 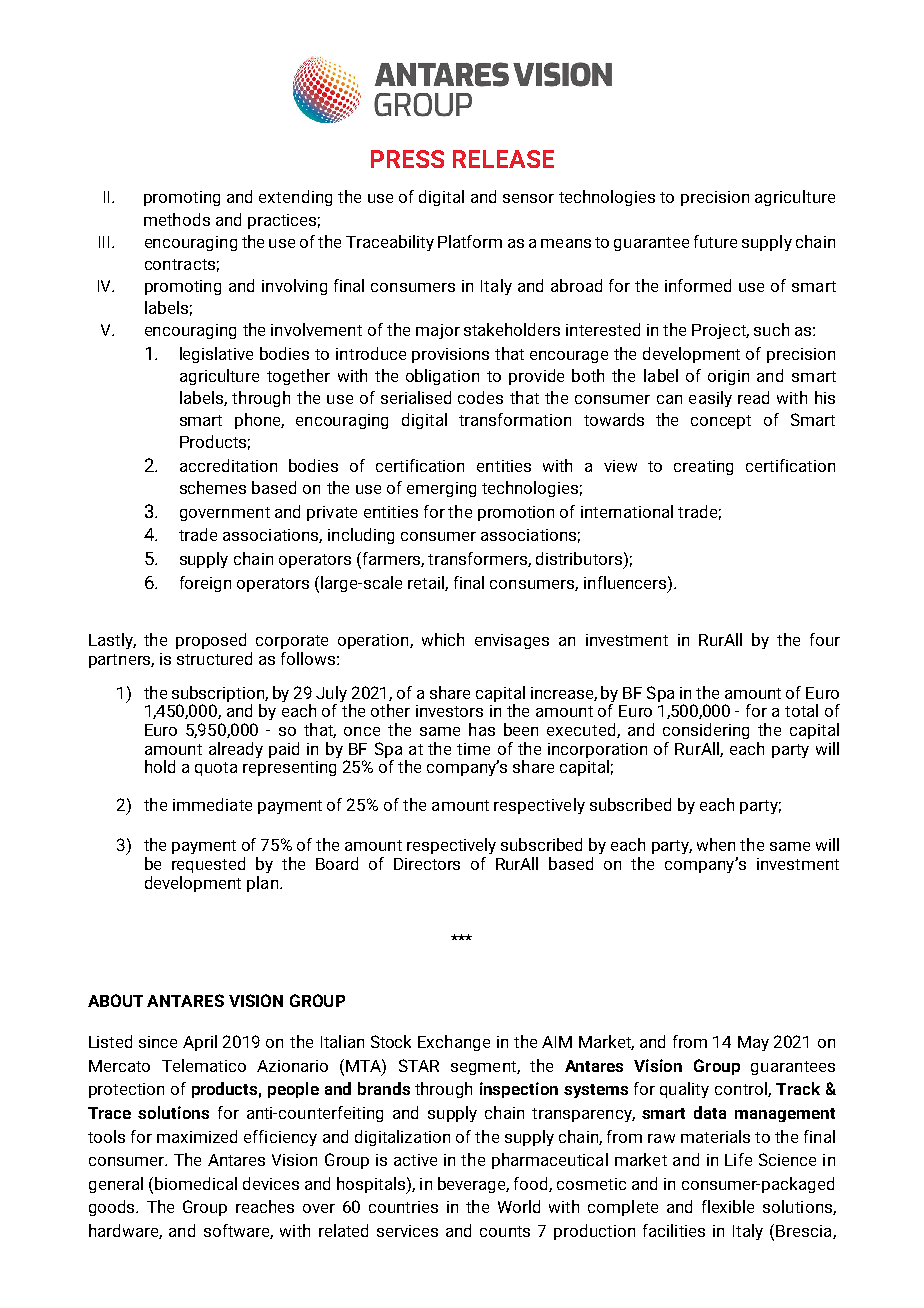 I want to click on biomedical, so click(x=196, y=1183).
